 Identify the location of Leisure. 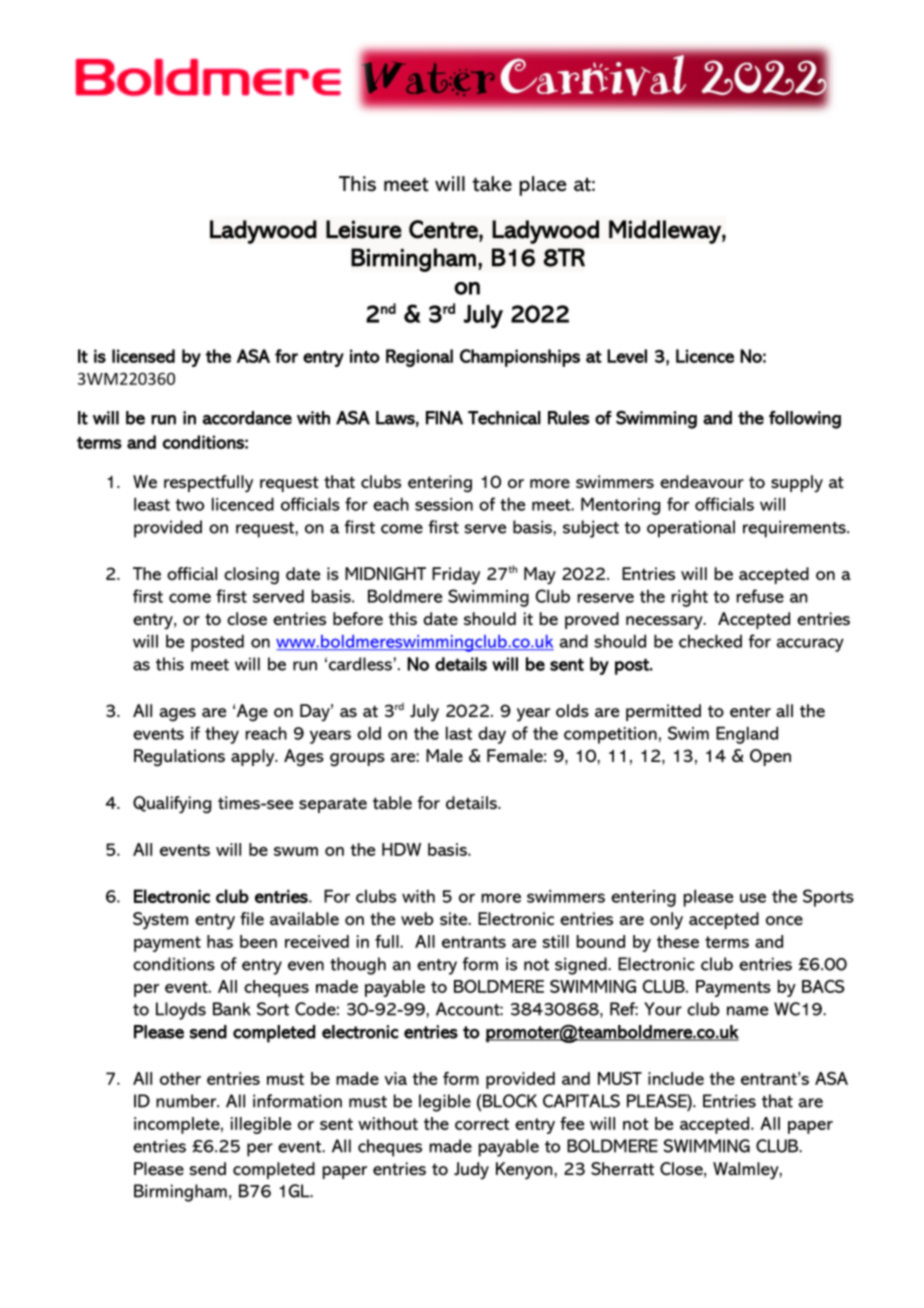
(364, 229).
